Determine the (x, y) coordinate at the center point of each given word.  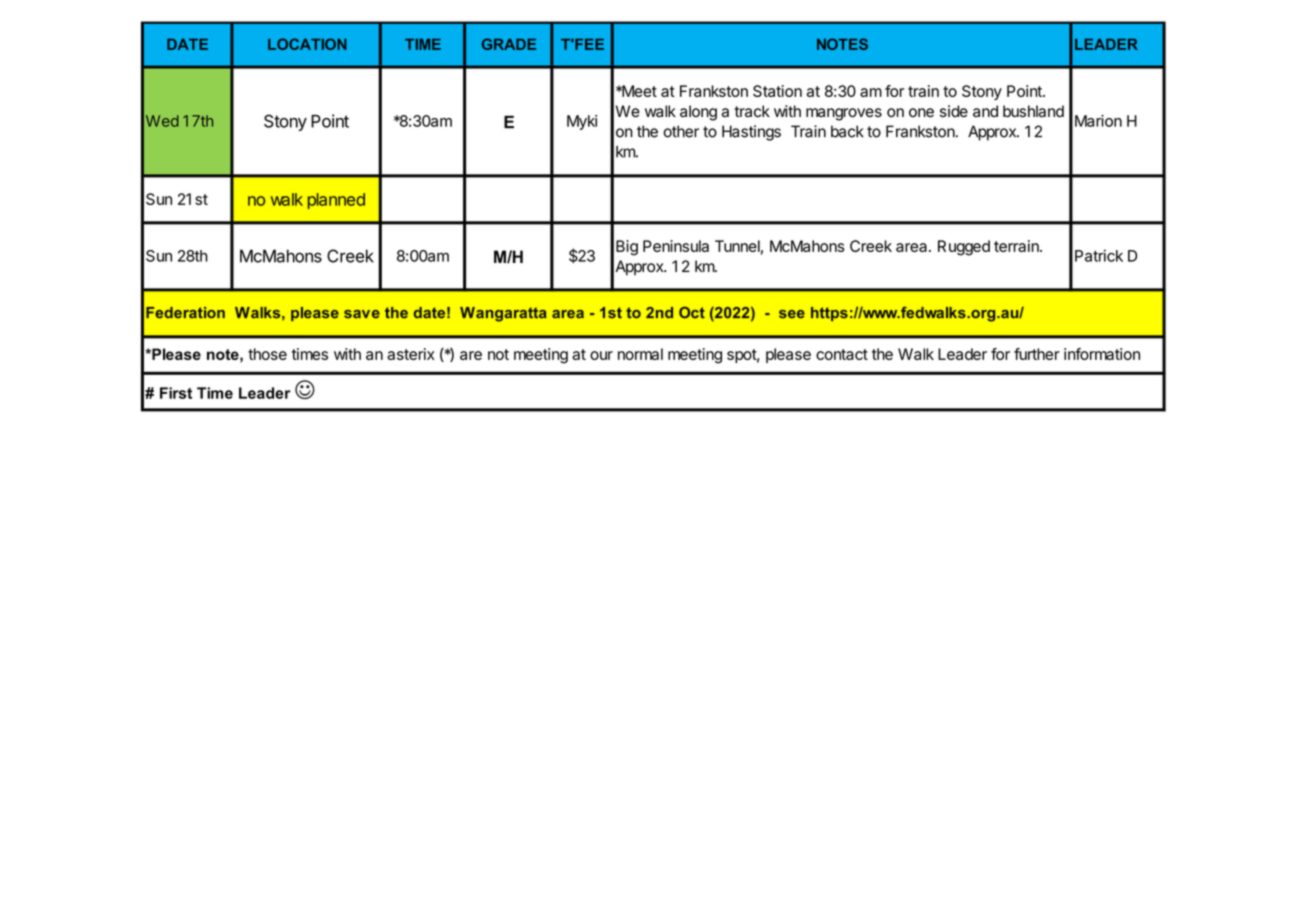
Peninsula (676, 246)
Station (777, 91)
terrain (1017, 246)
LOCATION (307, 44)
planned (336, 201)
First (176, 393)
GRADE (509, 44)
